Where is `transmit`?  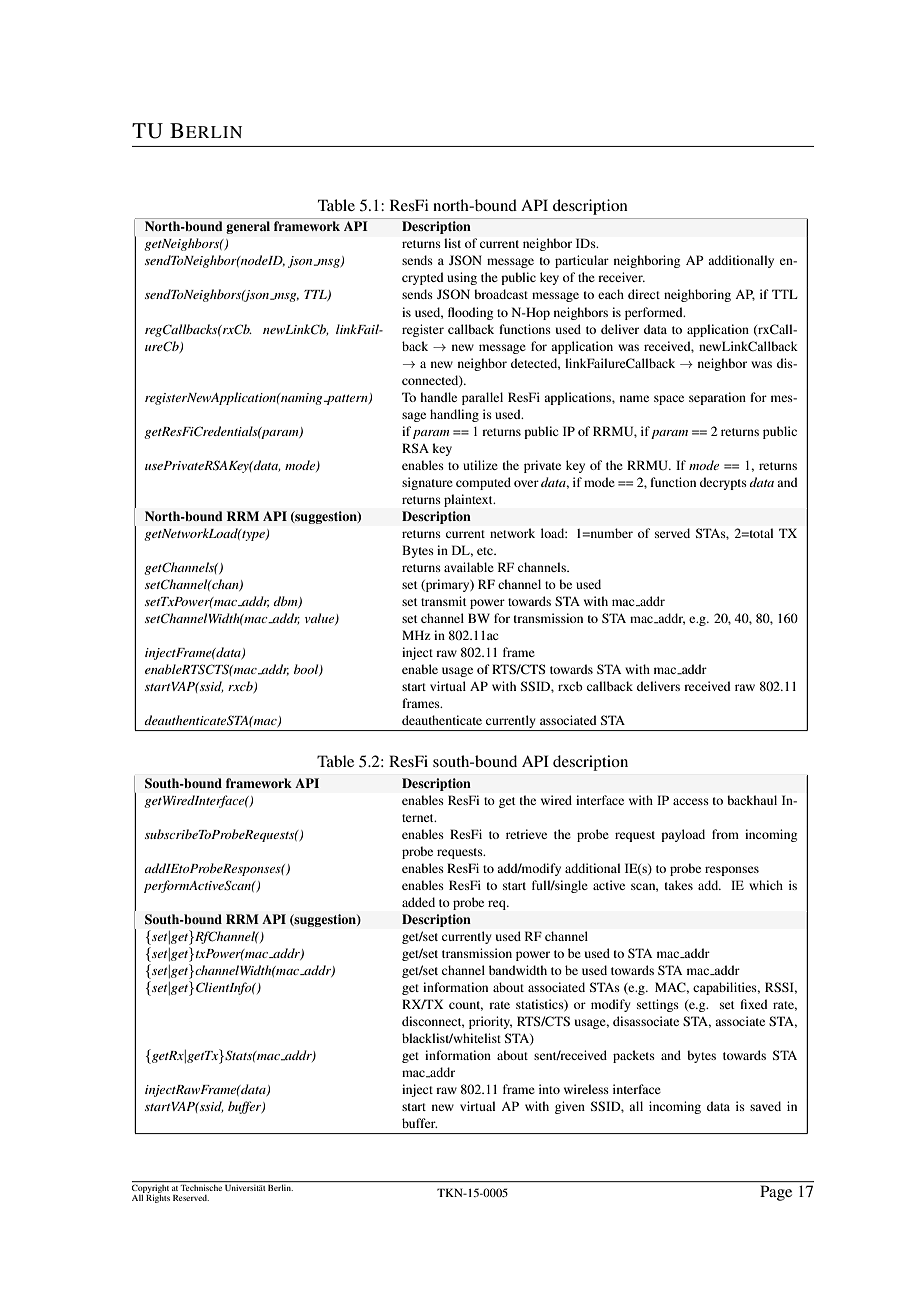 transmit is located at coordinates (444, 601).
